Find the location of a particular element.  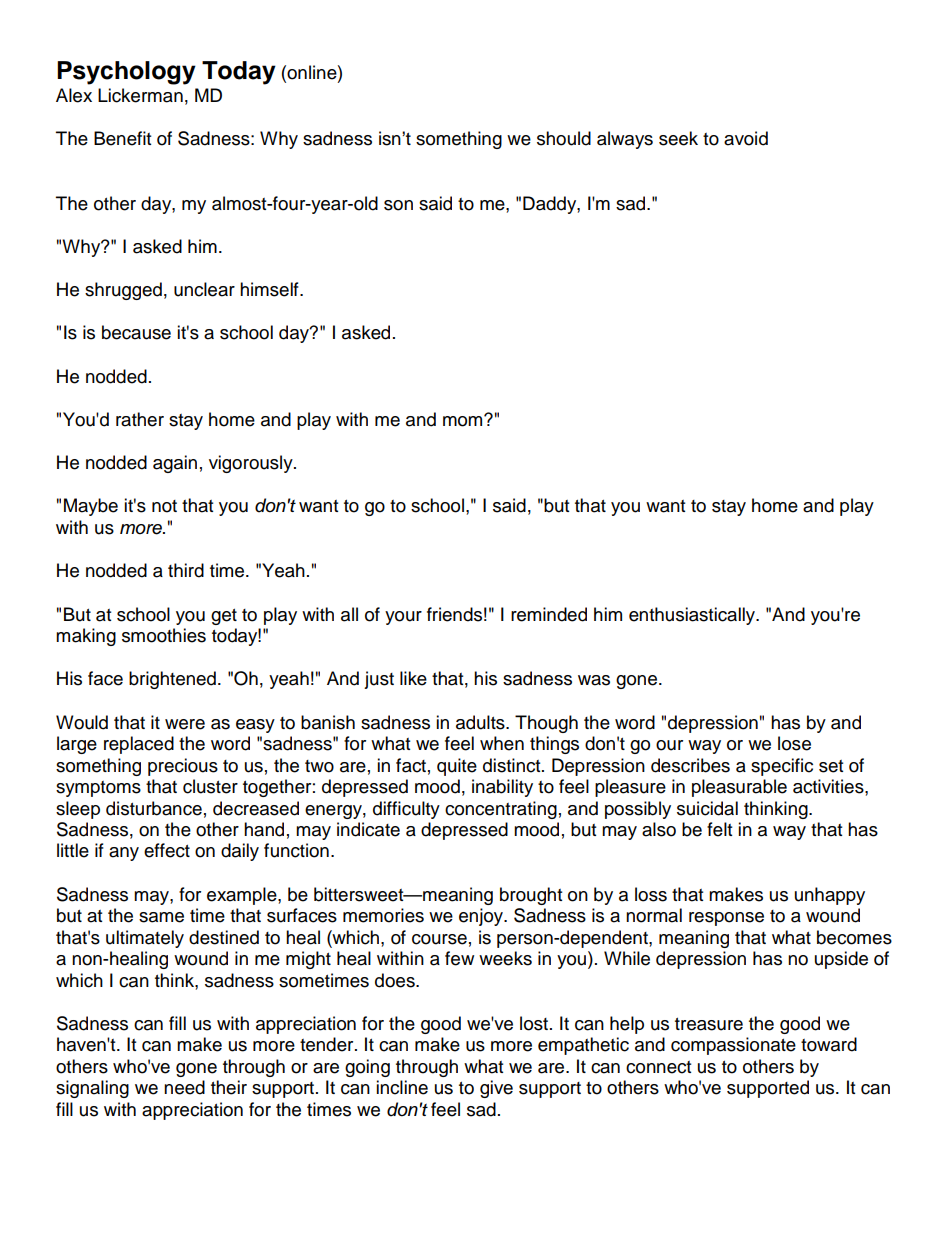

give is located at coordinates (496, 1089).
